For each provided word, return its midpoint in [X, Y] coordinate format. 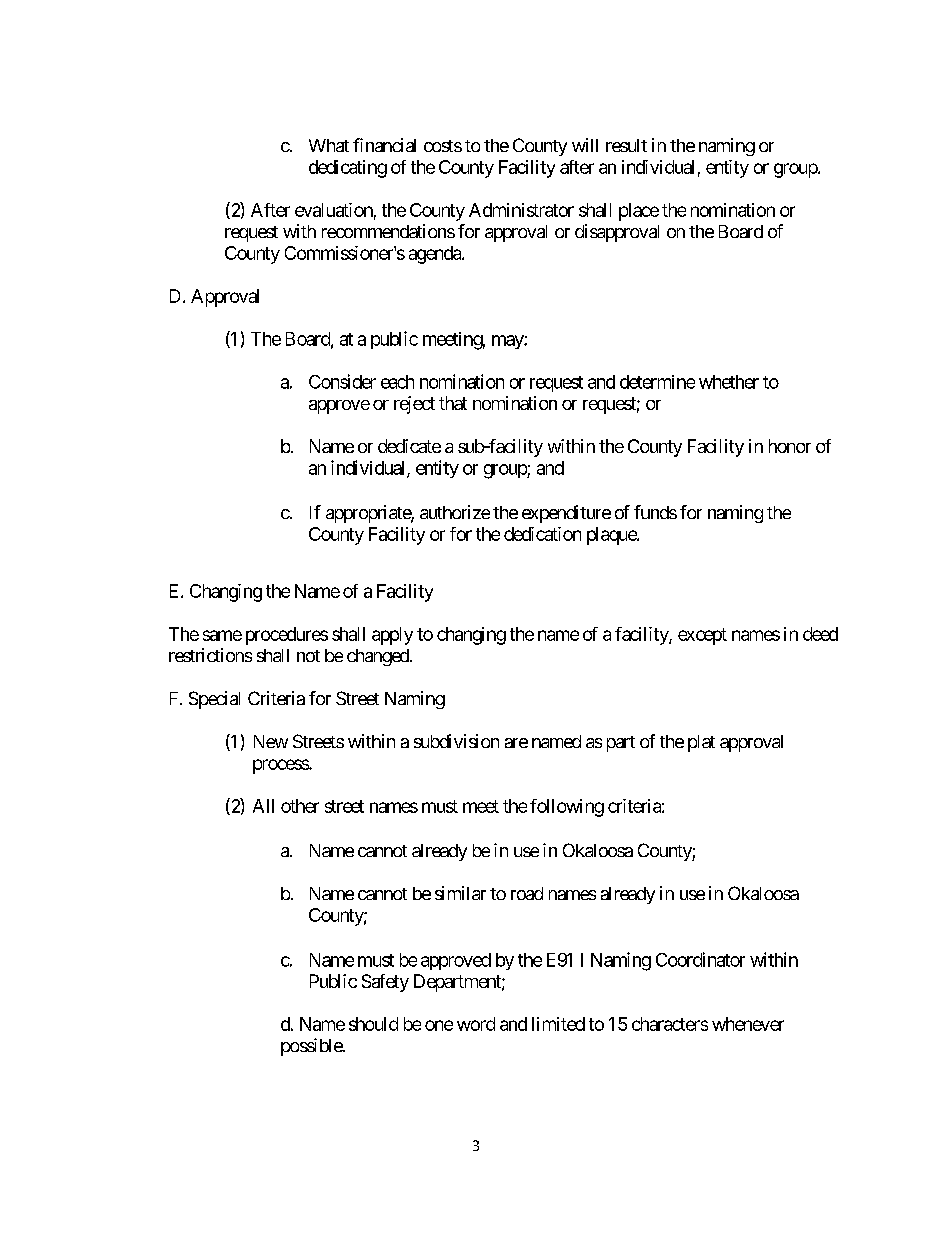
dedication [542, 534]
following [567, 808]
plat [701, 743]
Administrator [521, 210]
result [626, 145]
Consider [342, 381]
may [508, 342]
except [702, 636]
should [373, 1024]
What [329, 145]
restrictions [210, 655]
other [300, 806]
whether [729, 382]
